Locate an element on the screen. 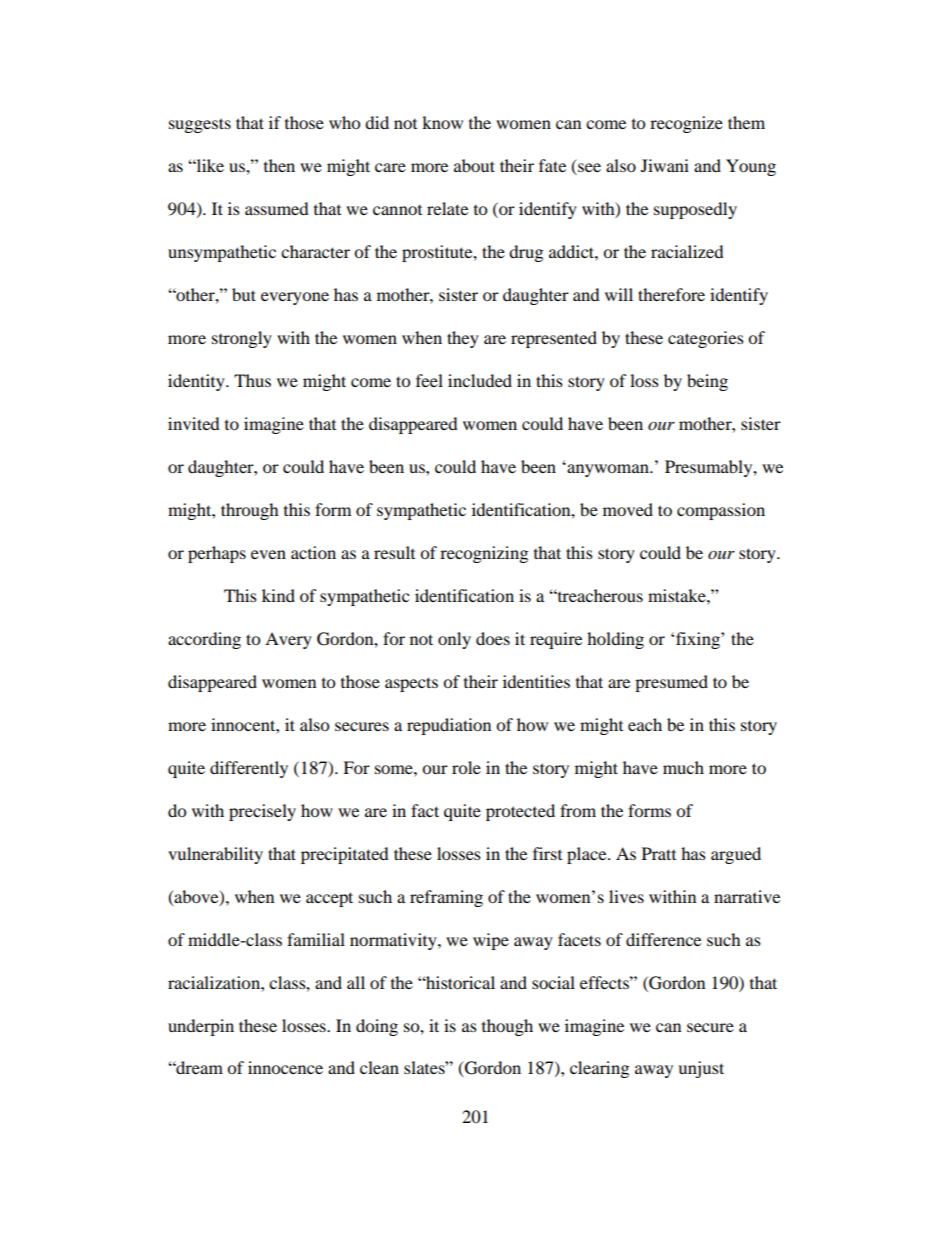  differently is located at coordinates (249, 769).
